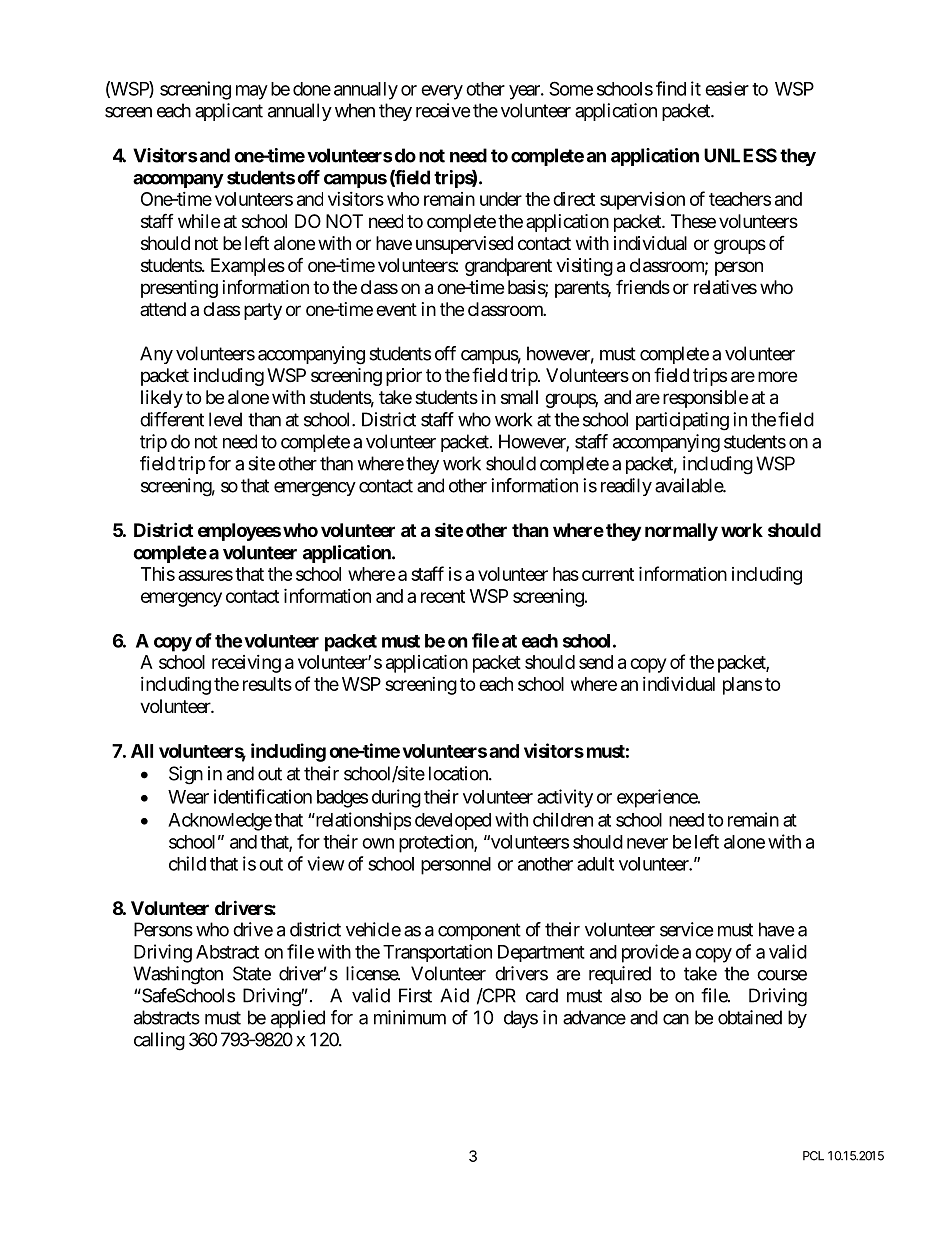 This document has height=1233, width=952. What do you see at coordinates (443, 110) in the document?
I see `receive` at bounding box center [443, 110].
